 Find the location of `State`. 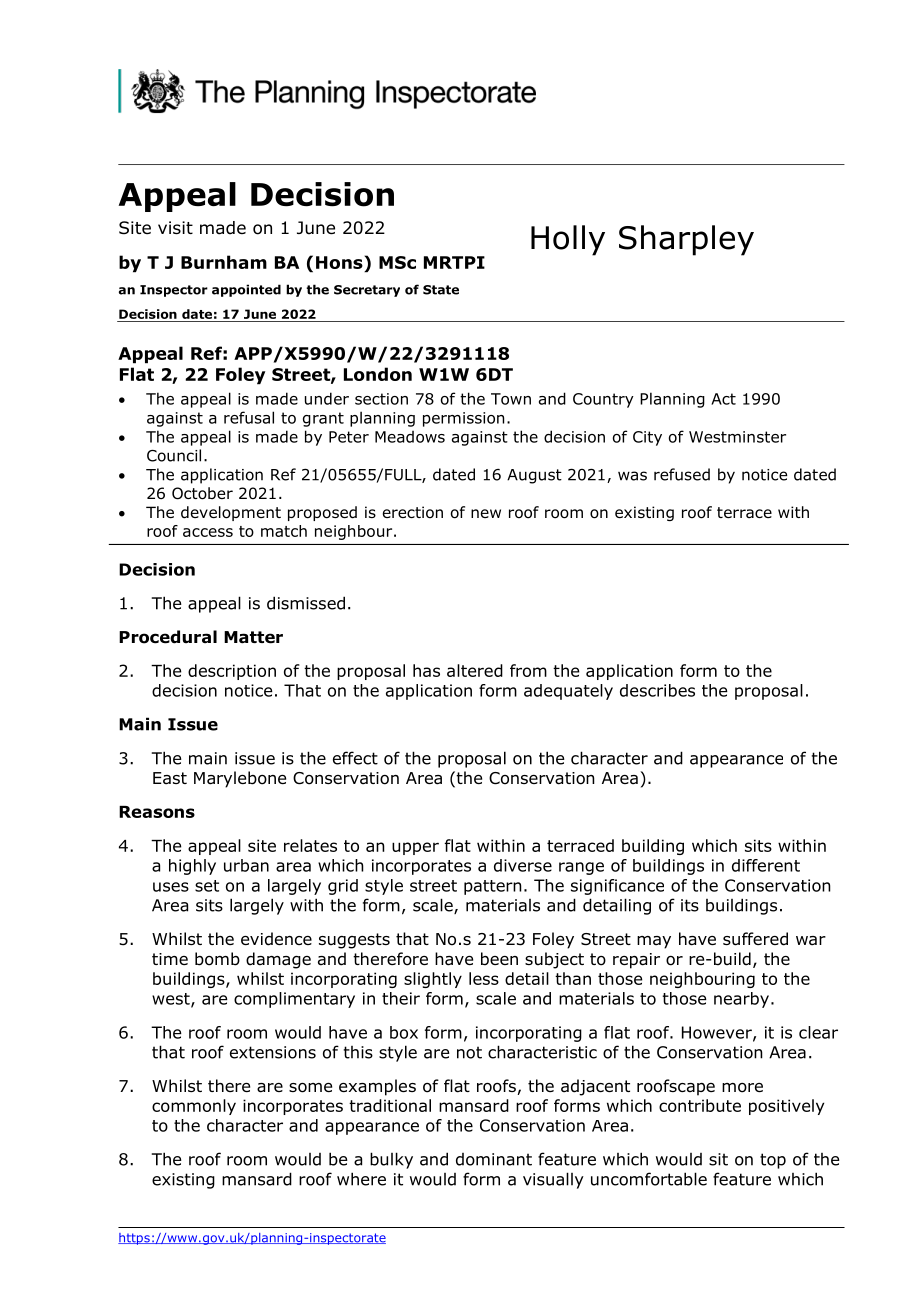

State is located at coordinates (441, 290).
